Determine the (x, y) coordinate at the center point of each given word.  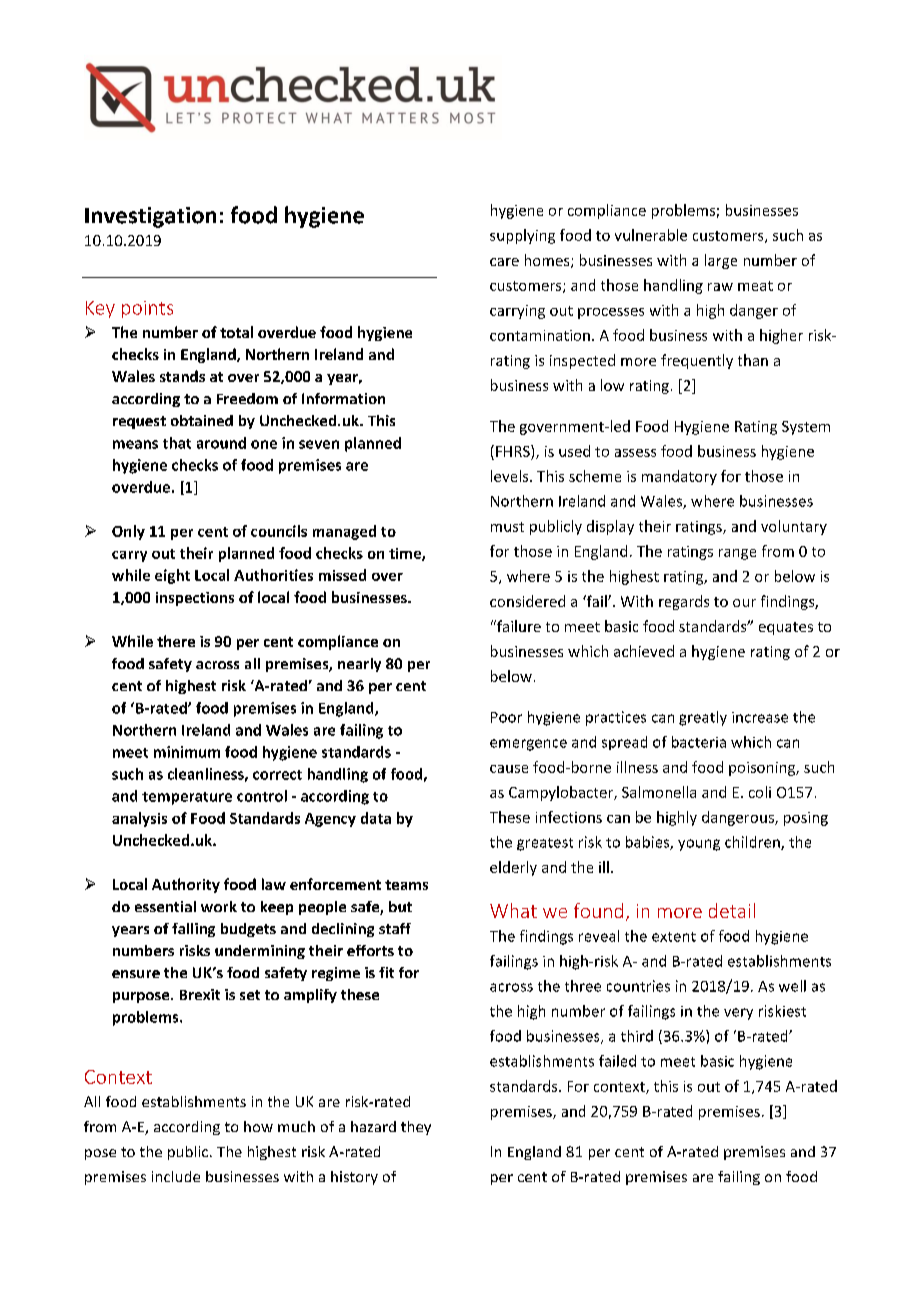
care (504, 262)
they (416, 1128)
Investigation (150, 217)
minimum (187, 752)
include (176, 1176)
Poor (506, 717)
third (637, 1036)
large (721, 261)
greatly (703, 718)
